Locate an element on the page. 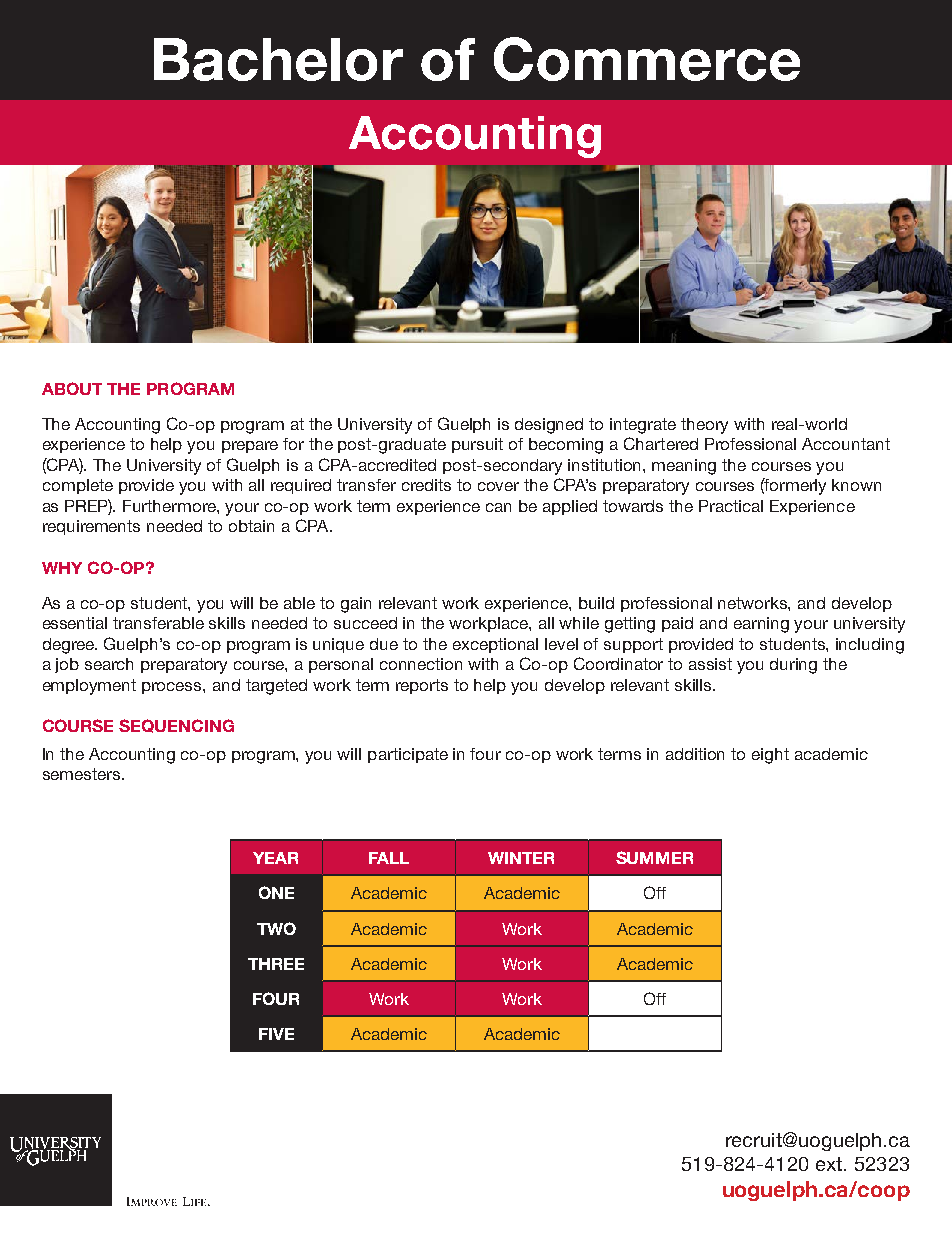 This image has width=952, height=1233. semesters is located at coordinates (83, 774).
